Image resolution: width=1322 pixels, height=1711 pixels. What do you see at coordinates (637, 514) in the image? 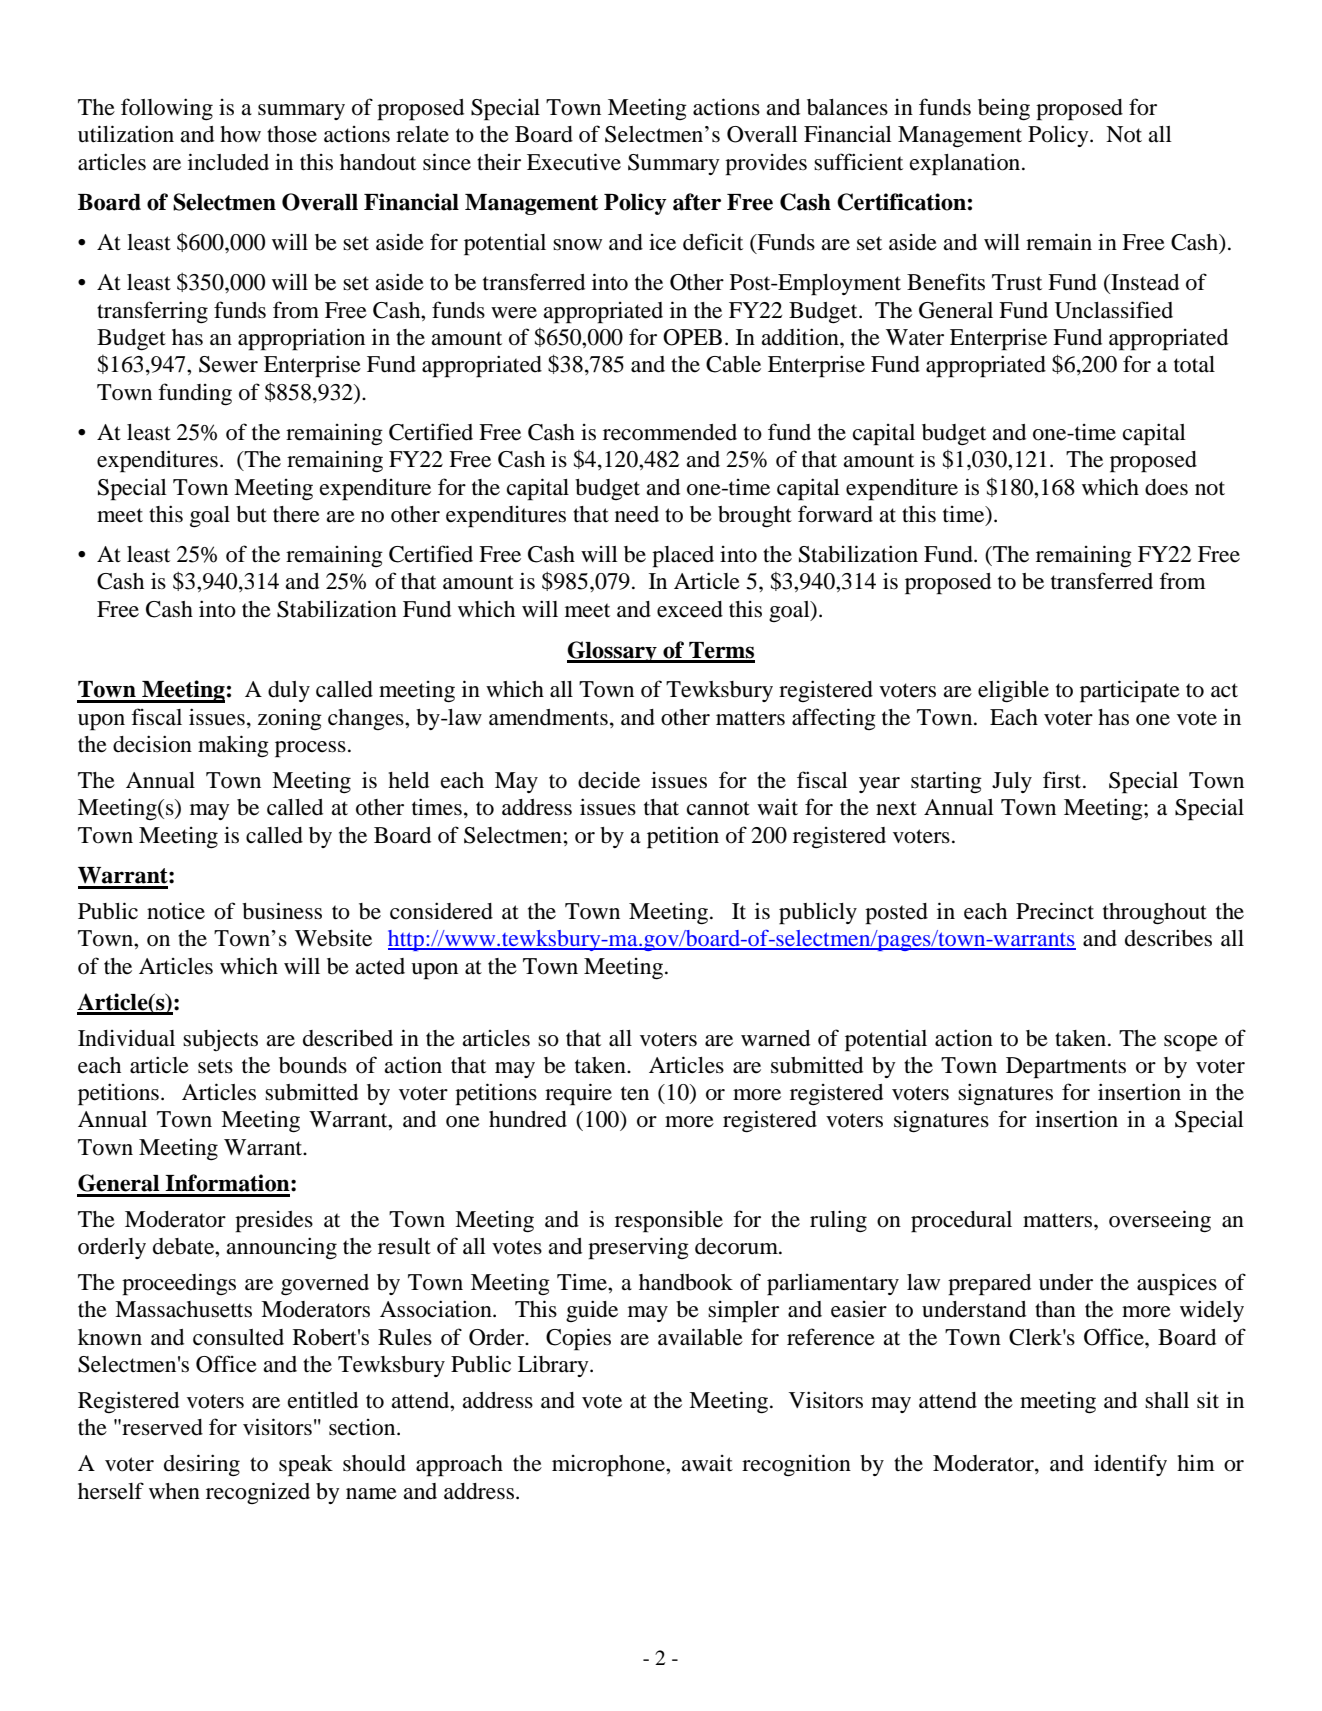
I see `need` at bounding box center [637, 514].
